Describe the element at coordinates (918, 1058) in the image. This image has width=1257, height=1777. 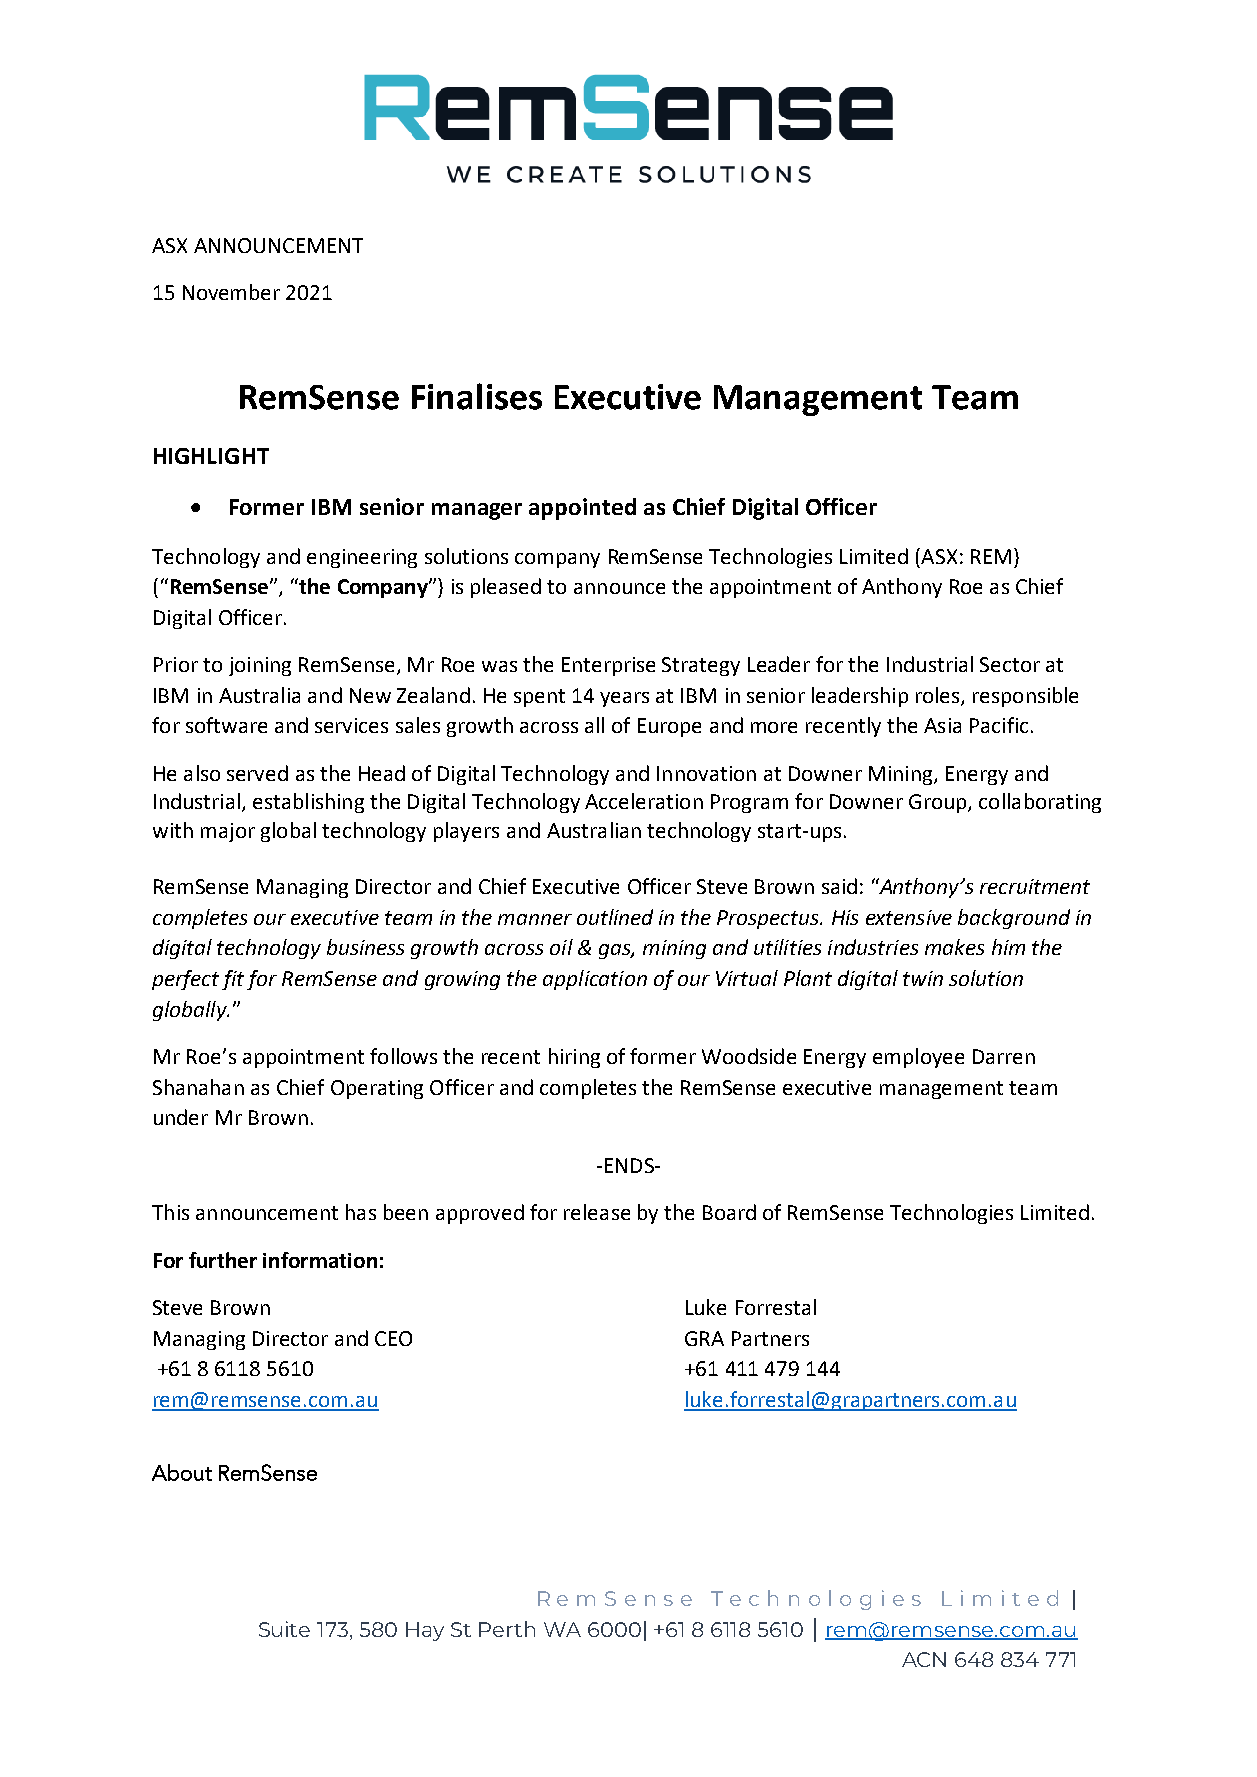
I see `employee` at that location.
